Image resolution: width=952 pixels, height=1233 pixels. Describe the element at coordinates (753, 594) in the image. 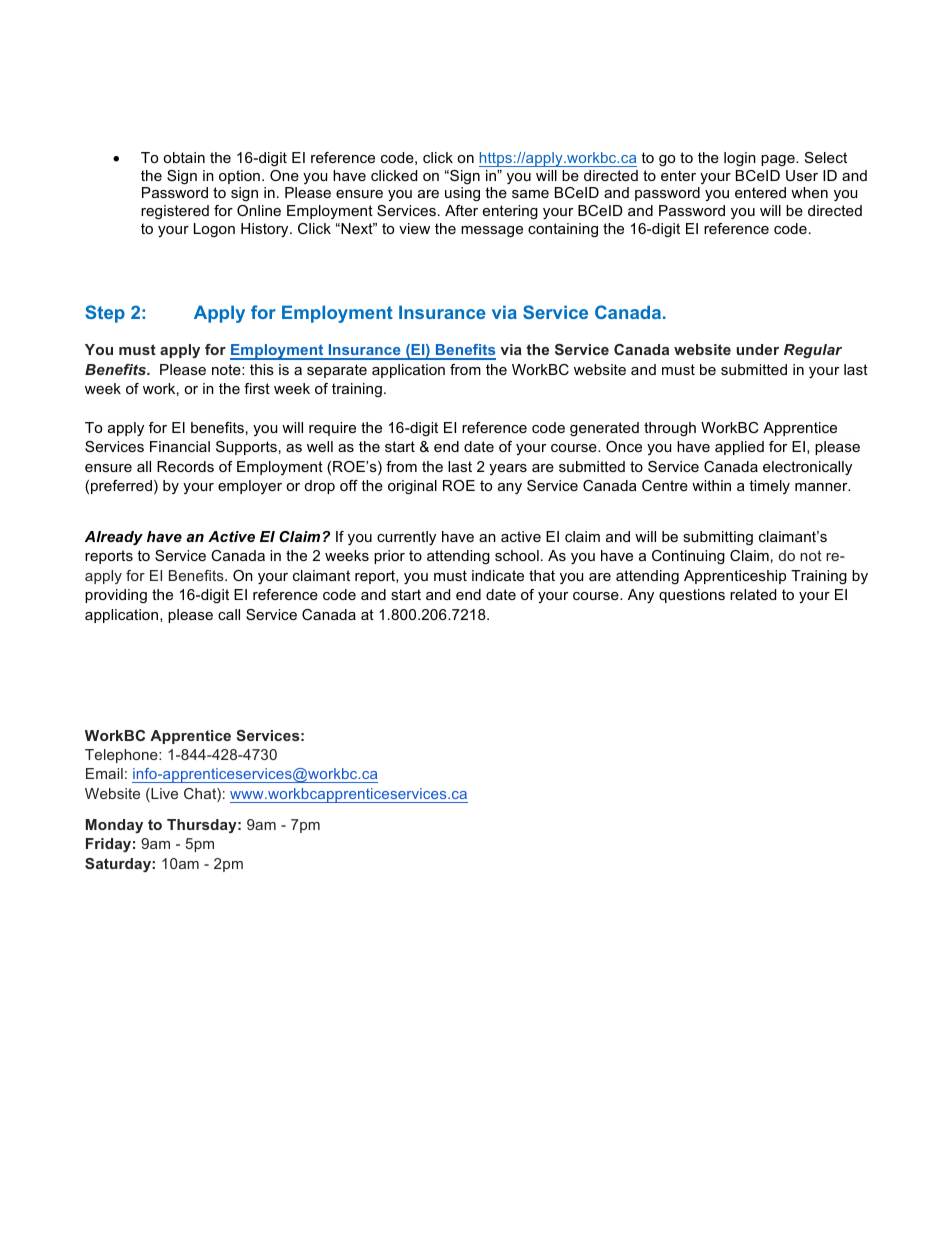

I see `related` at that location.
